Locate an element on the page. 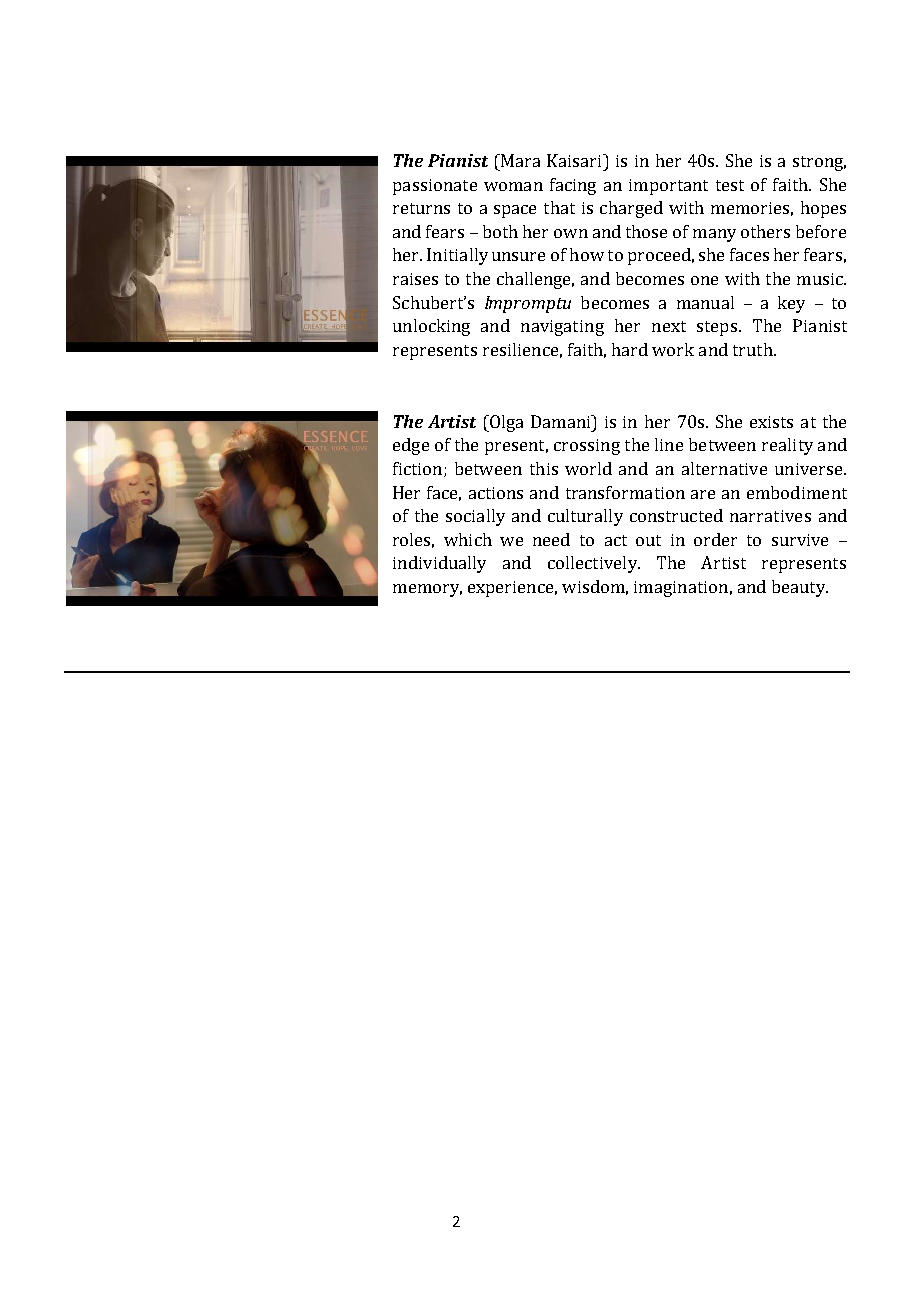 The height and width of the image is (1308, 924). passionate is located at coordinates (435, 187).
